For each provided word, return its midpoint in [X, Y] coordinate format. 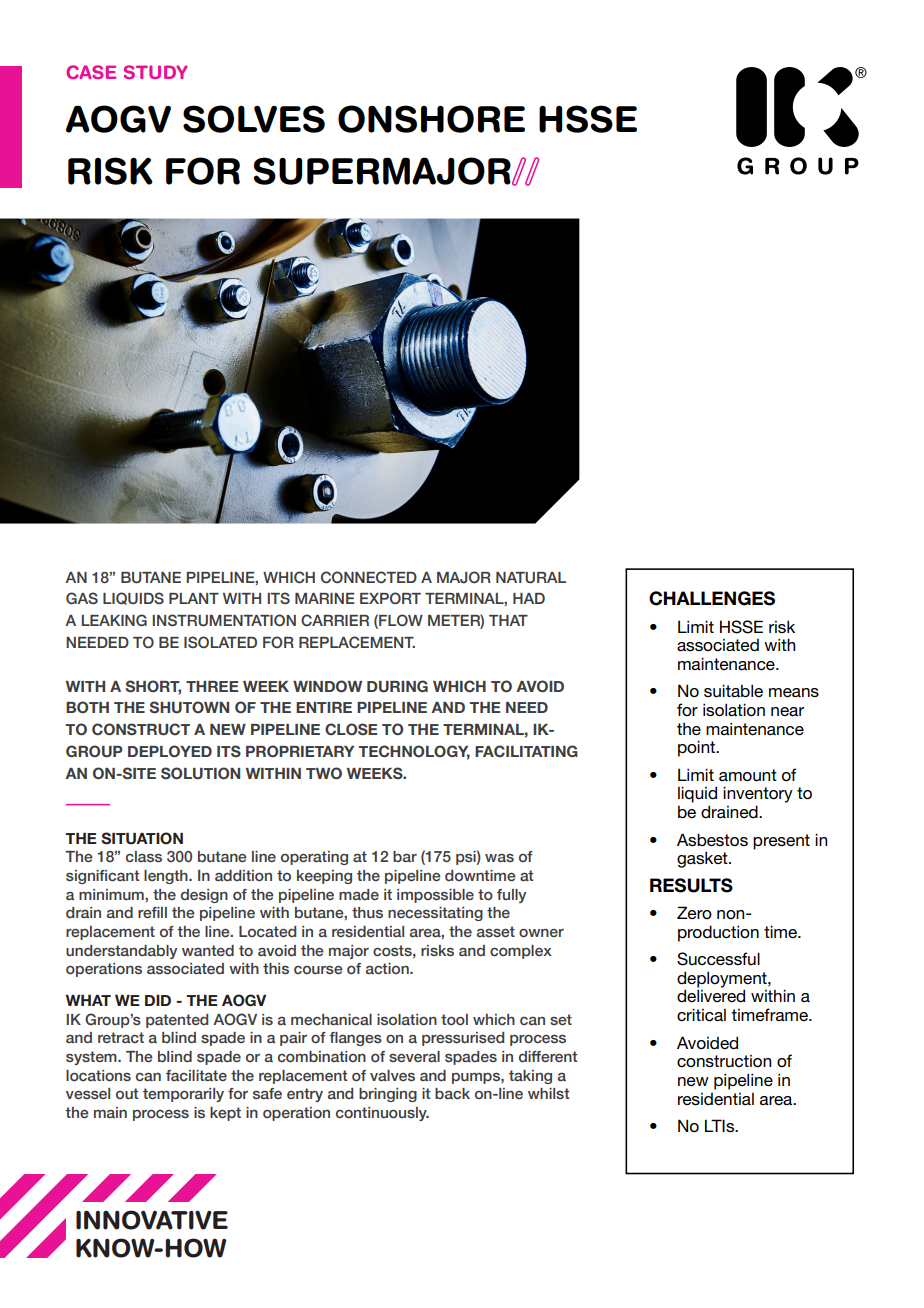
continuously [382, 1114]
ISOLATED [220, 642]
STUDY [156, 72]
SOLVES [254, 119]
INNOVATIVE [152, 1220]
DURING [397, 686]
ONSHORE [431, 119]
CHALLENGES [712, 598]
